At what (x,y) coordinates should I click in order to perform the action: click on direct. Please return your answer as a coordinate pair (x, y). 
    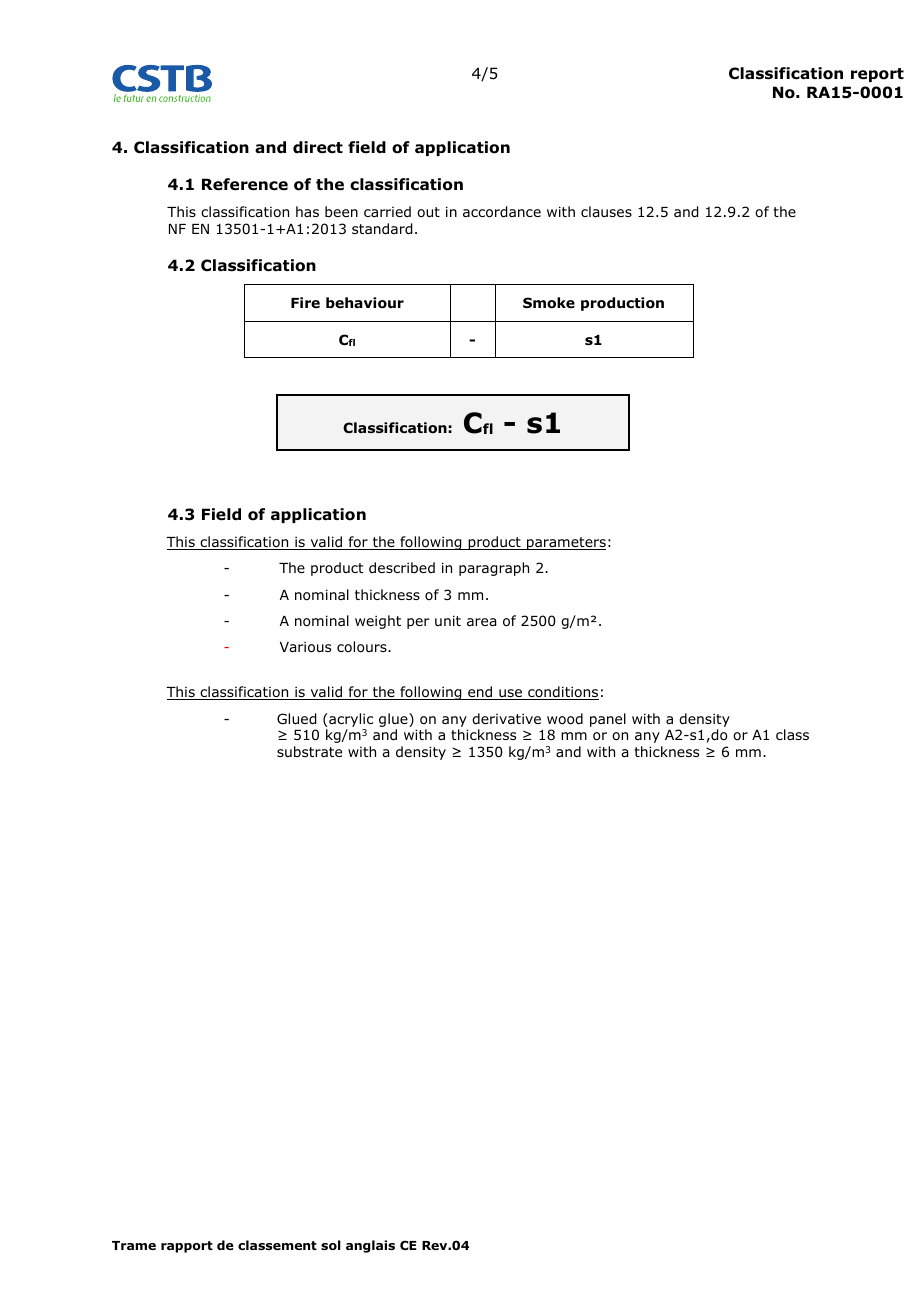
    Looking at the image, I should click on (318, 147).
